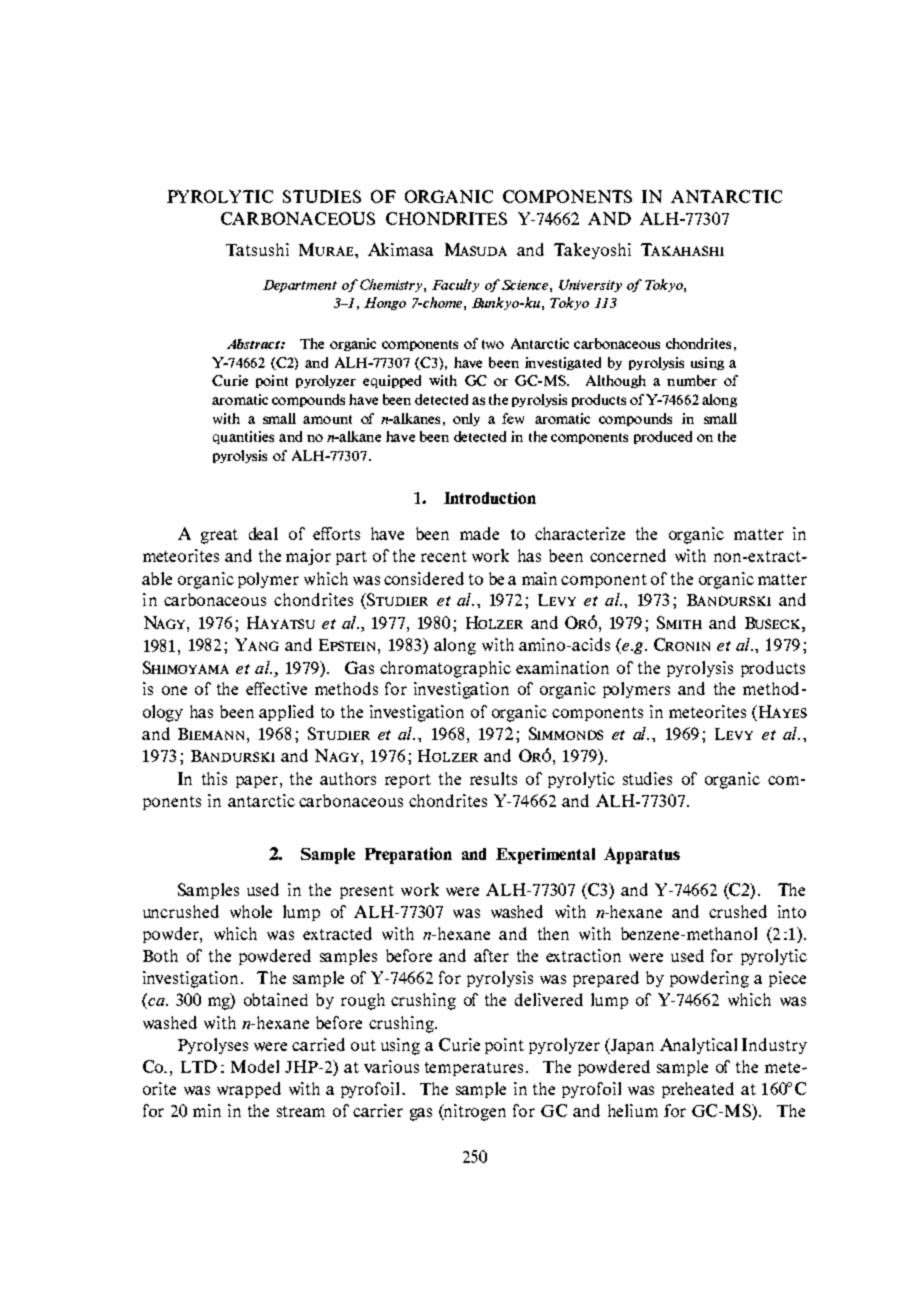 This image has height=1308, width=924. Describe the element at coordinates (445, 669) in the image. I see `chromatographic` at that location.
